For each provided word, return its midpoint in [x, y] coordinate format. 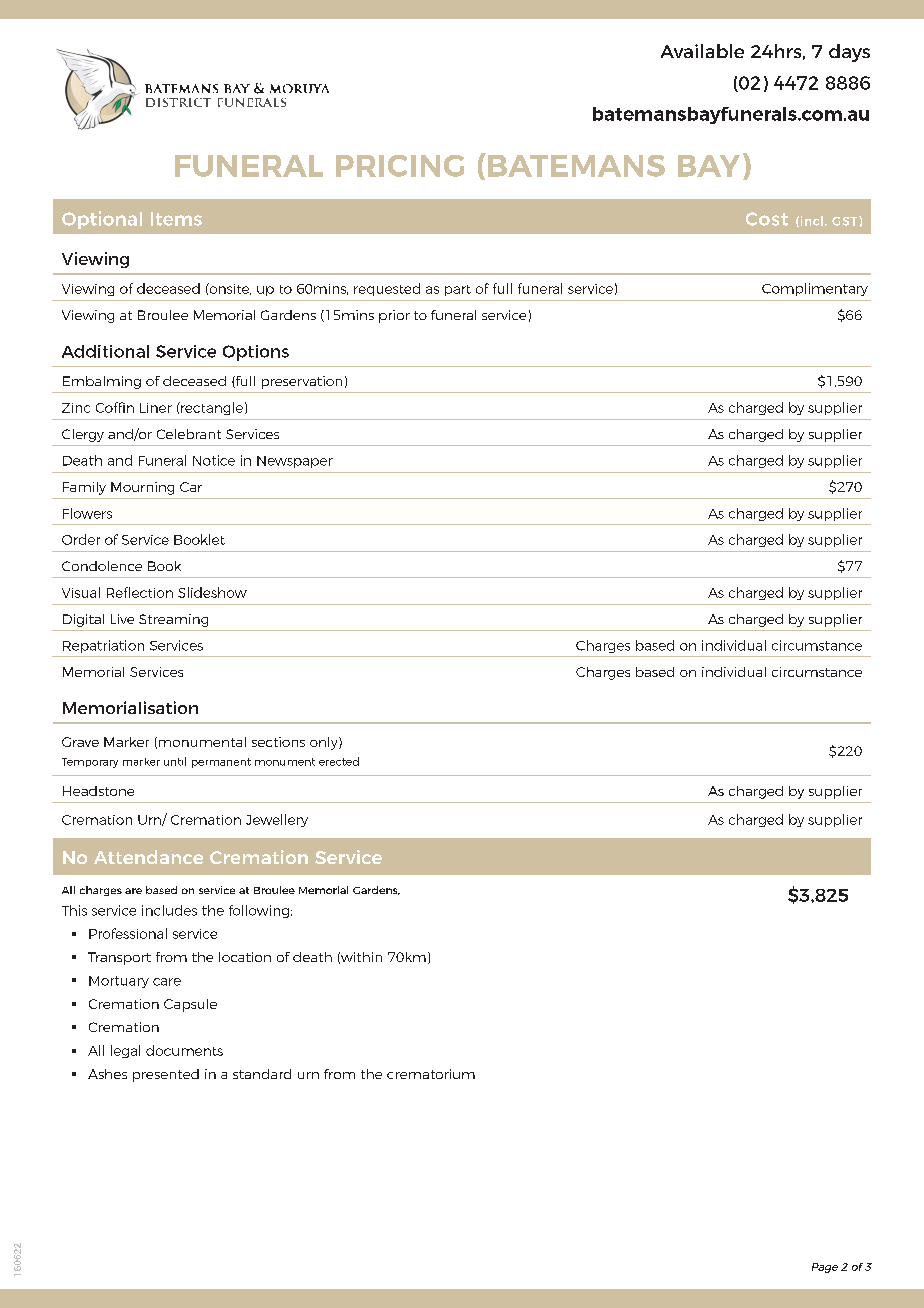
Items [176, 219]
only [325, 743]
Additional [105, 351]
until [175, 761]
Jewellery [277, 820]
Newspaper [295, 462]
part [458, 290]
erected [339, 761]
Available [702, 51]
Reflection [140, 592]
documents [184, 1050]
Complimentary [815, 289]
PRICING [400, 166]
